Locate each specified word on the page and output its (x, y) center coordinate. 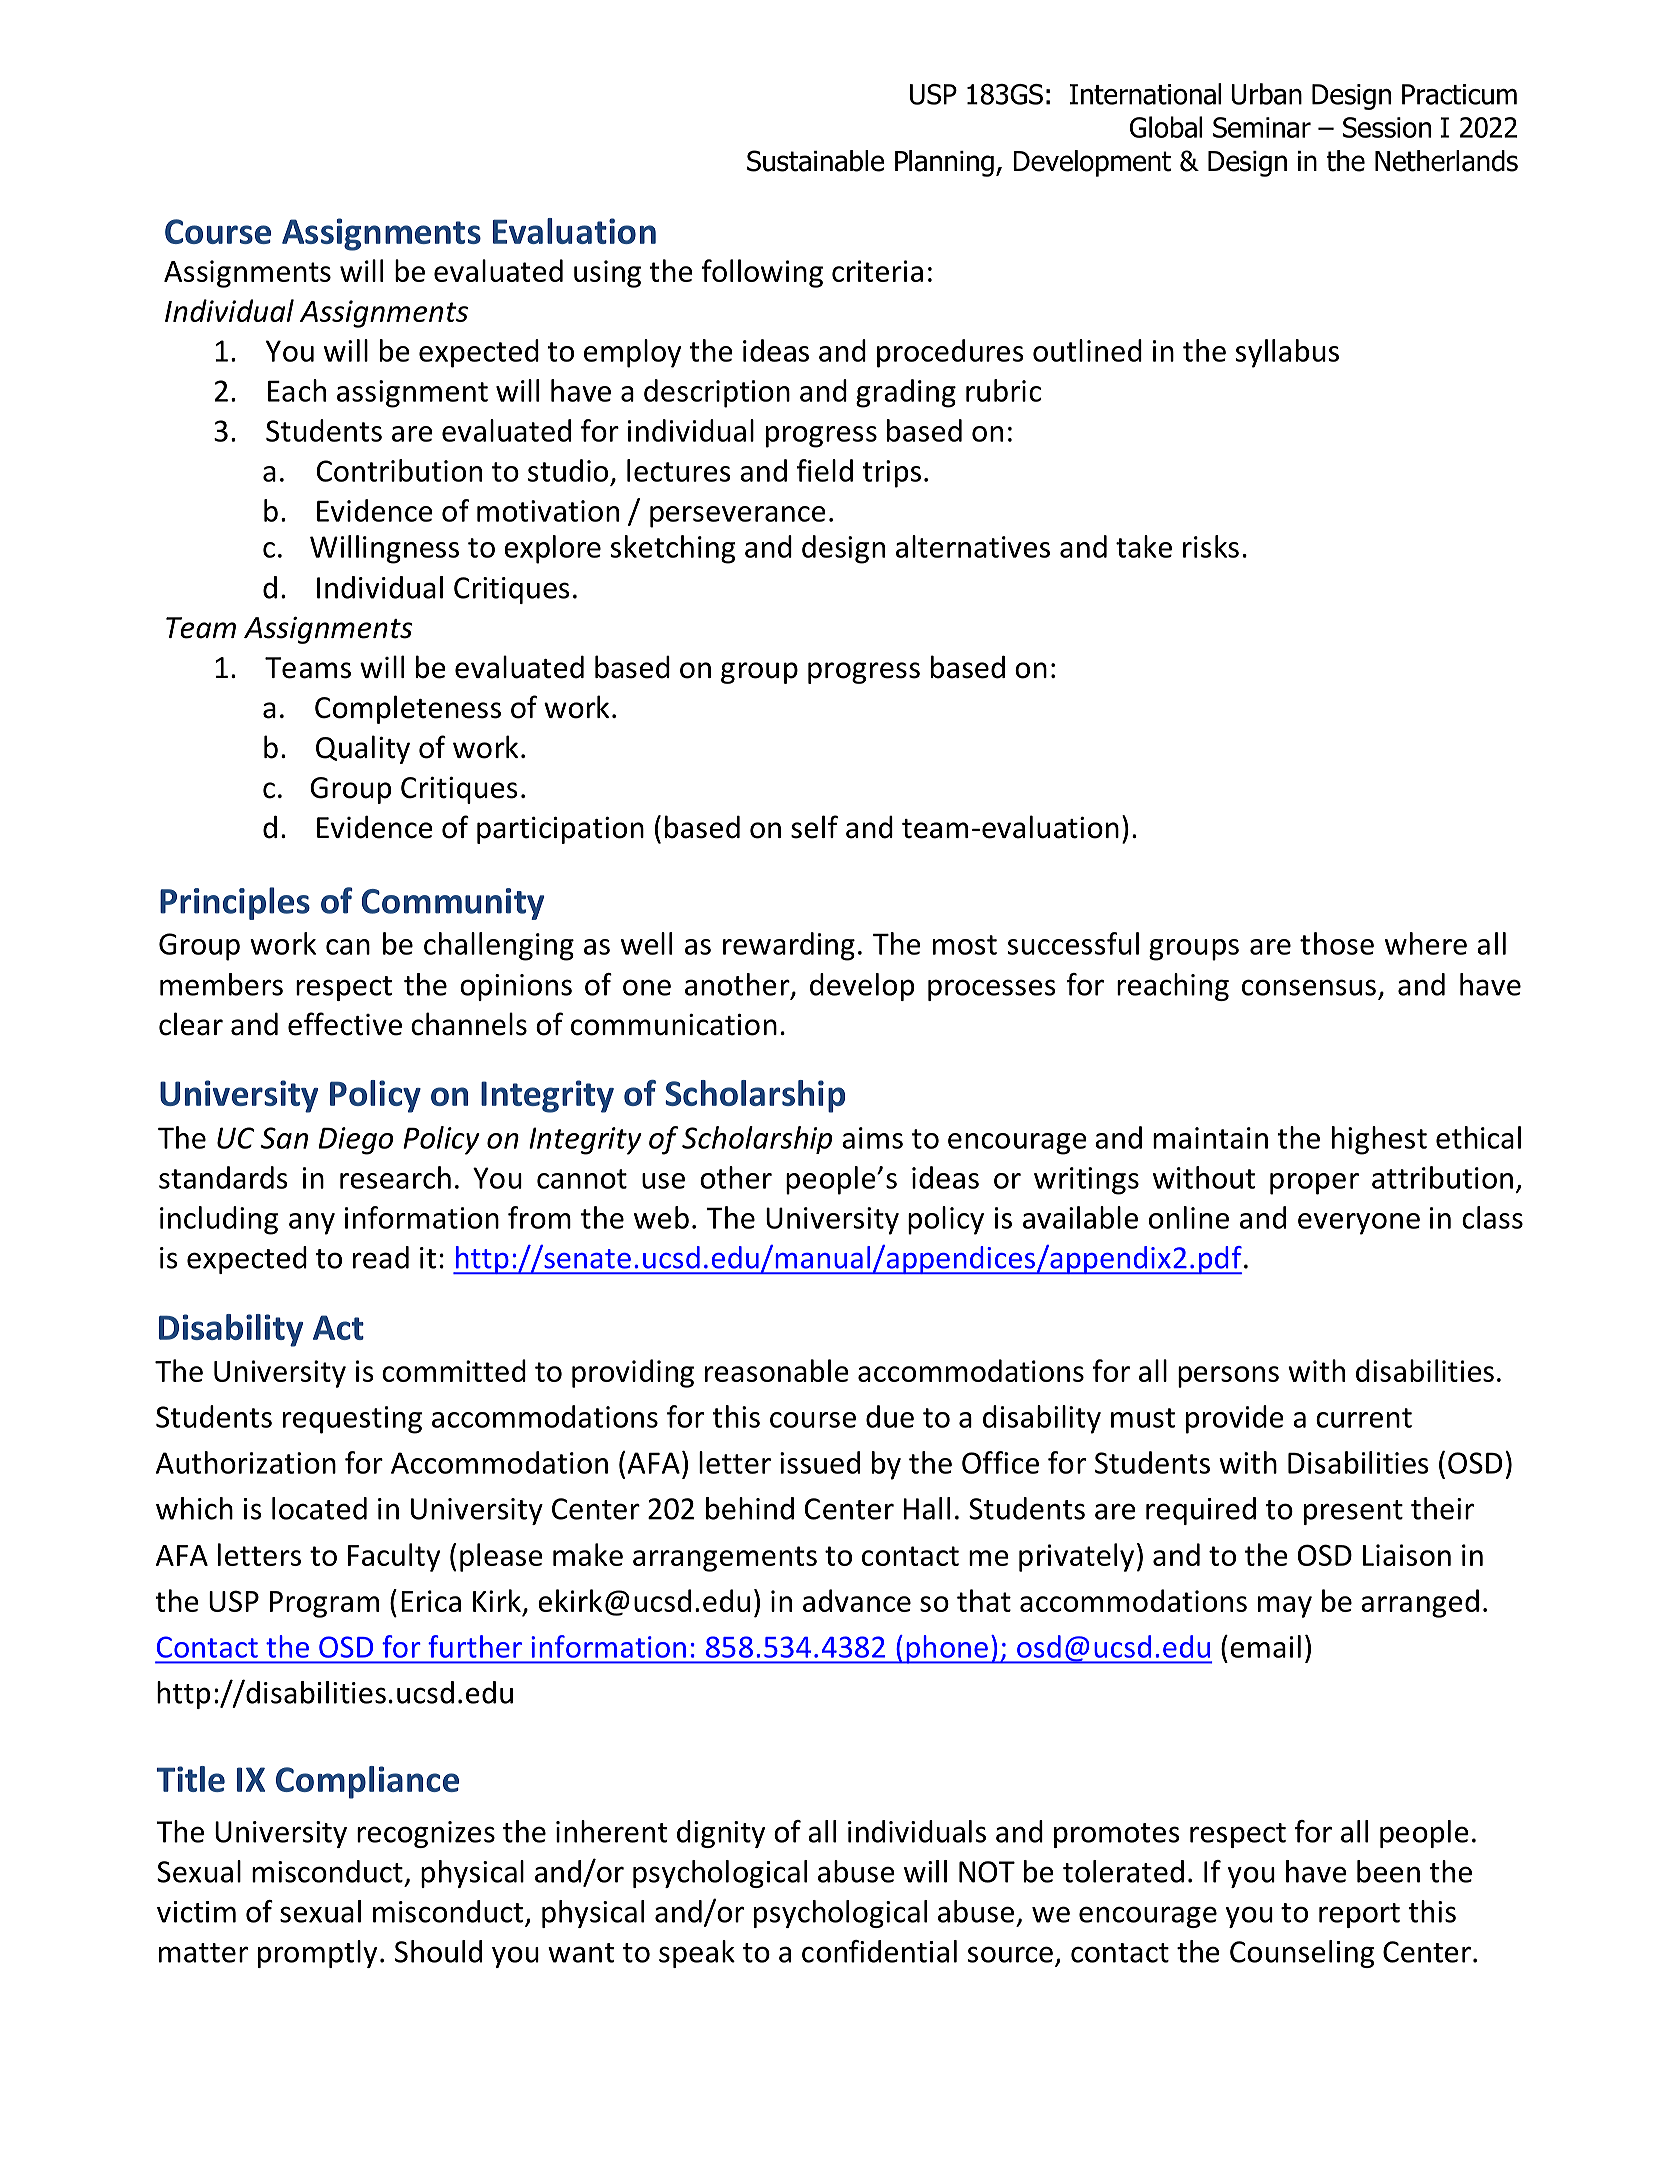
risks (1211, 546)
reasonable (777, 1370)
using (607, 274)
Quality (363, 749)
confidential (879, 1951)
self (814, 827)
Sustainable (815, 161)
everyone (1359, 1224)
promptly (317, 1954)
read (381, 1257)
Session (1387, 127)
